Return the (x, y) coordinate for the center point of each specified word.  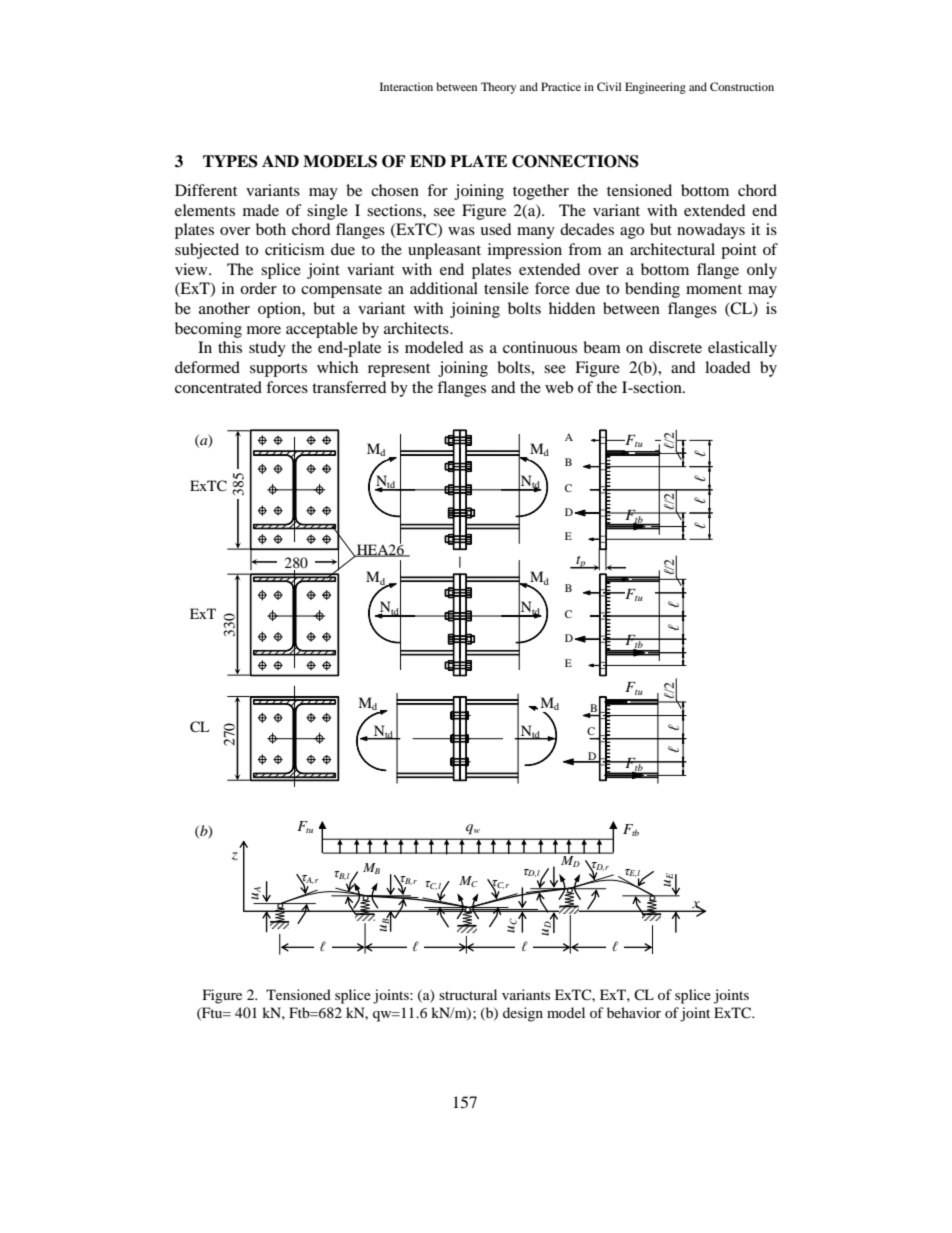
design (523, 1014)
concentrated (218, 387)
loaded (728, 367)
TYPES (230, 161)
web (559, 387)
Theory (498, 88)
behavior (634, 1012)
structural (468, 994)
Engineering (655, 88)
